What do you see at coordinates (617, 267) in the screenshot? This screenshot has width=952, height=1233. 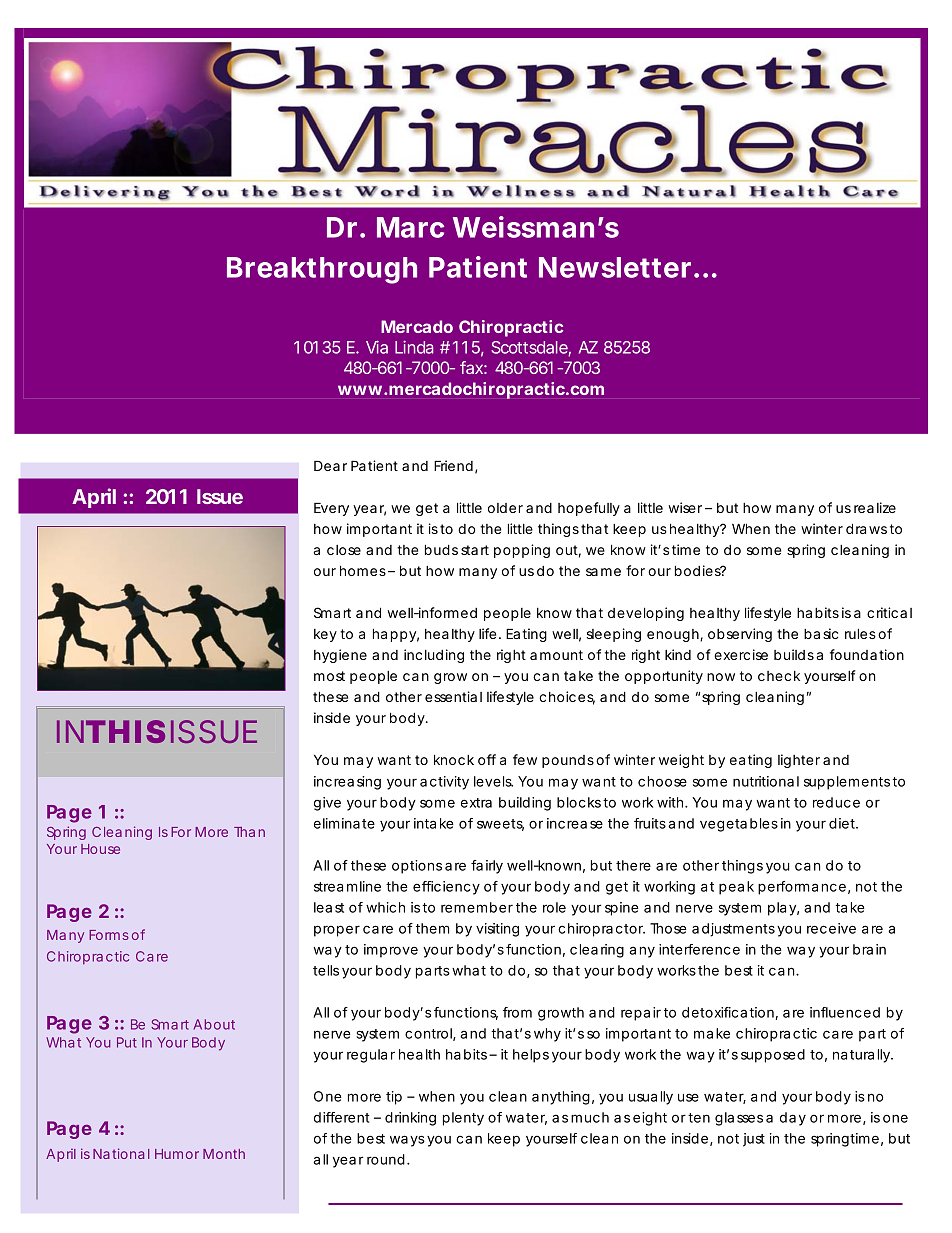 I see `Newsletter` at bounding box center [617, 267].
